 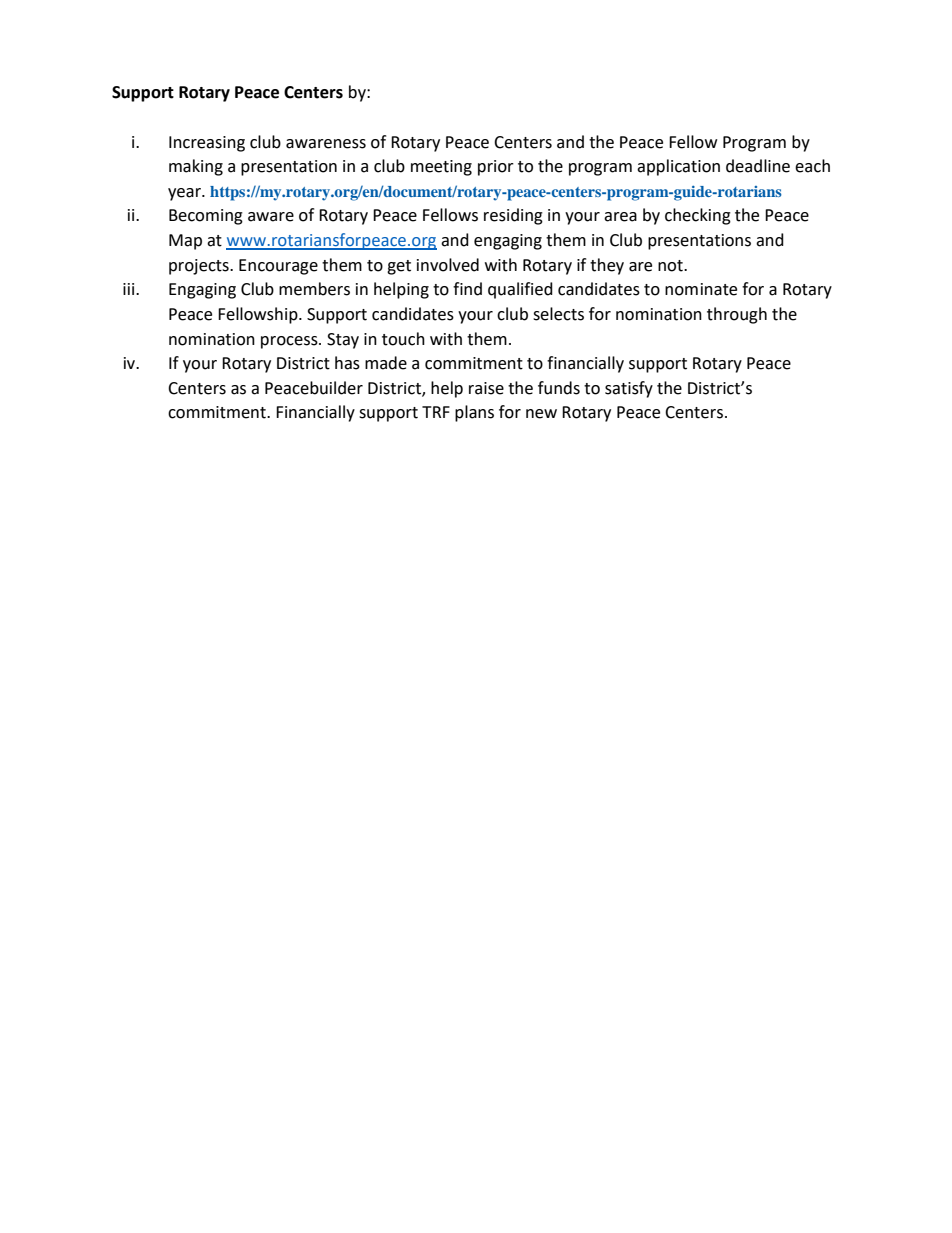 What do you see at coordinates (629, 389) in the screenshot?
I see `satisfy` at bounding box center [629, 389].
